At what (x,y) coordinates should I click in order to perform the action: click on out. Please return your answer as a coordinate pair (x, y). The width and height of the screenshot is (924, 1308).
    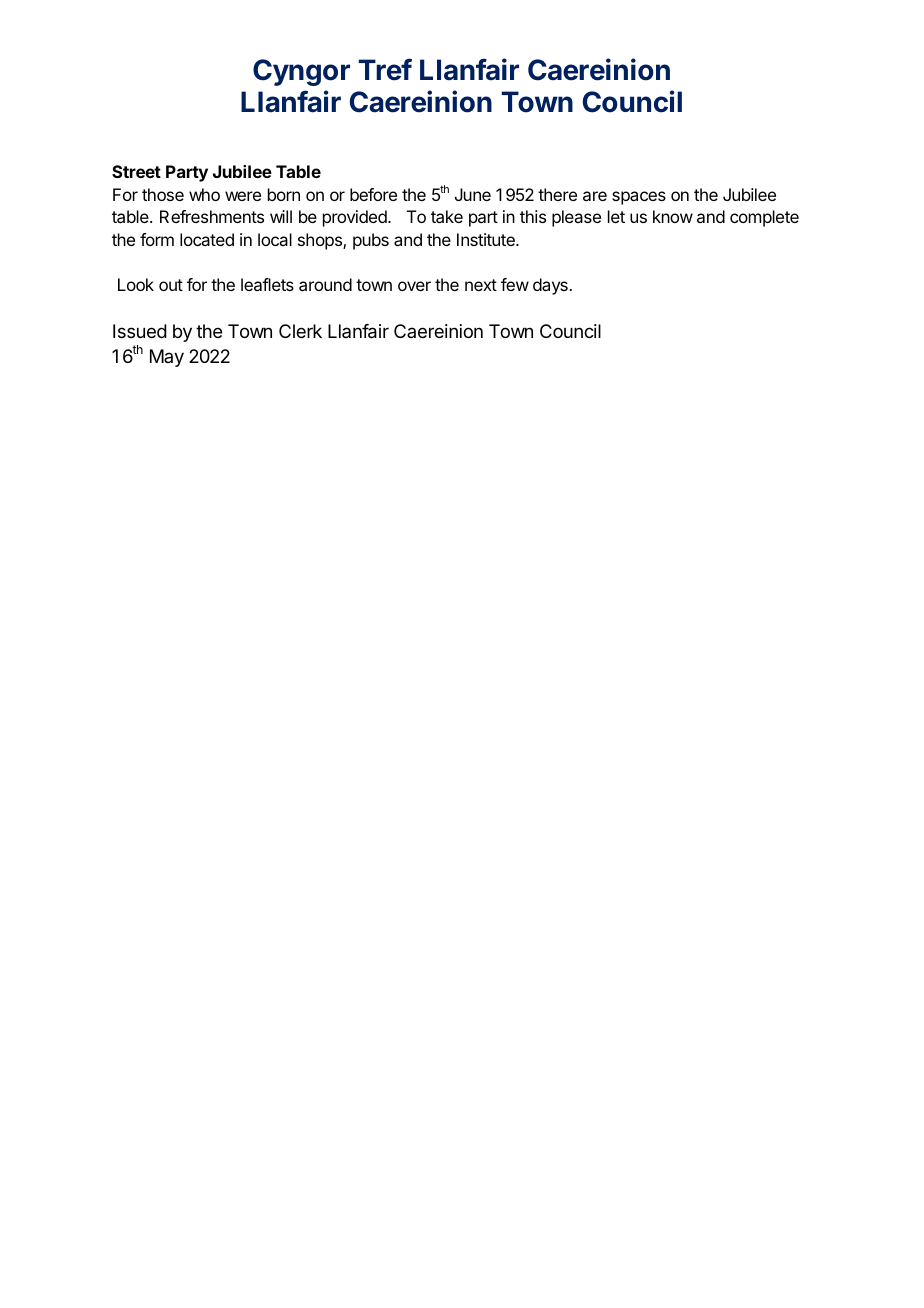
    Looking at the image, I should click on (171, 285).
